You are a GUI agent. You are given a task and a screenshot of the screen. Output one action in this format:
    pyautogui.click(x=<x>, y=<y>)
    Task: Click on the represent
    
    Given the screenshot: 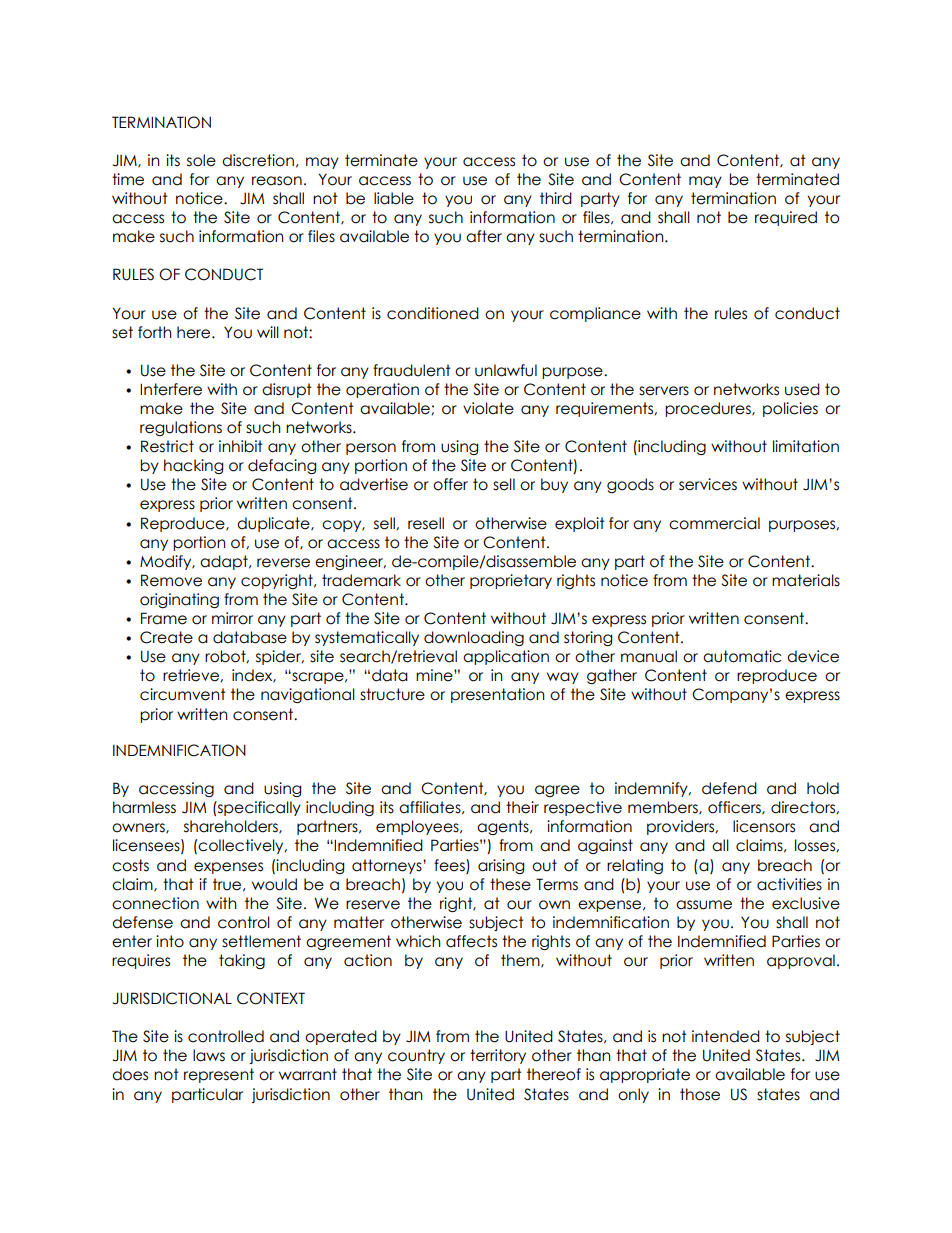 What is the action you would take?
    pyautogui.click(x=219, y=1075)
